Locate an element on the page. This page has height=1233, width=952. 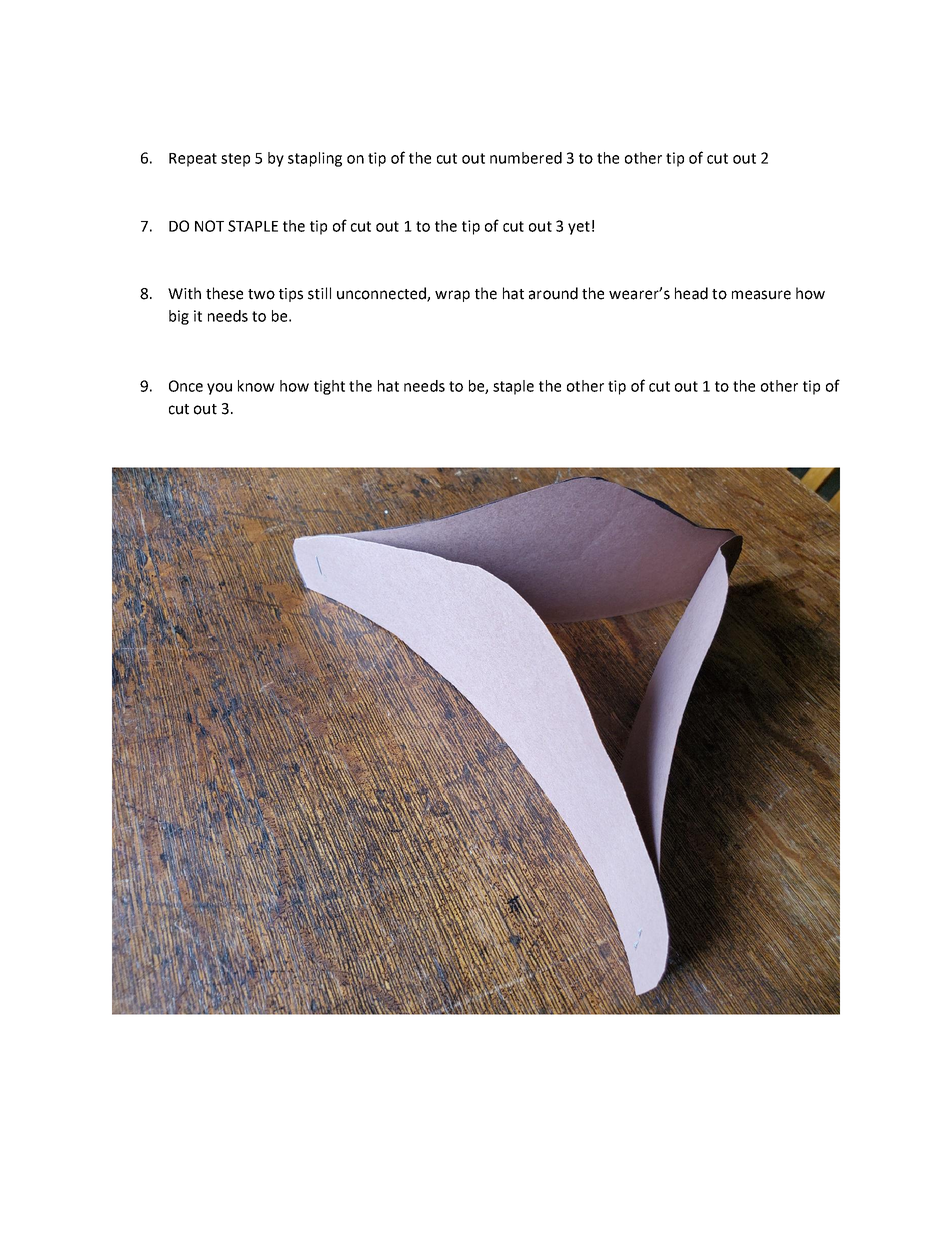
step is located at coordinates (235, 160).
